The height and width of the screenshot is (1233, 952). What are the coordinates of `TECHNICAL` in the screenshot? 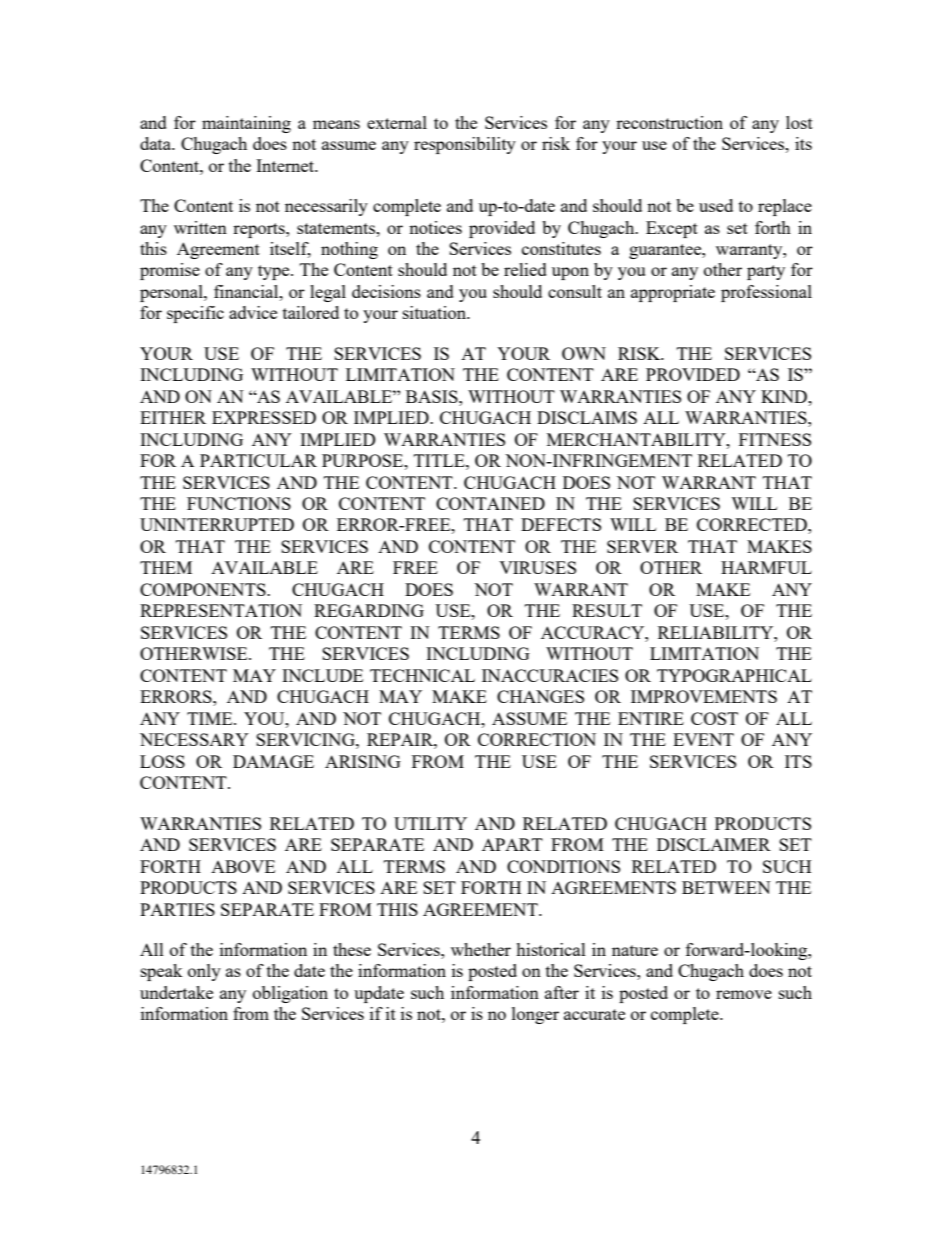 It's located at (422, 675).
